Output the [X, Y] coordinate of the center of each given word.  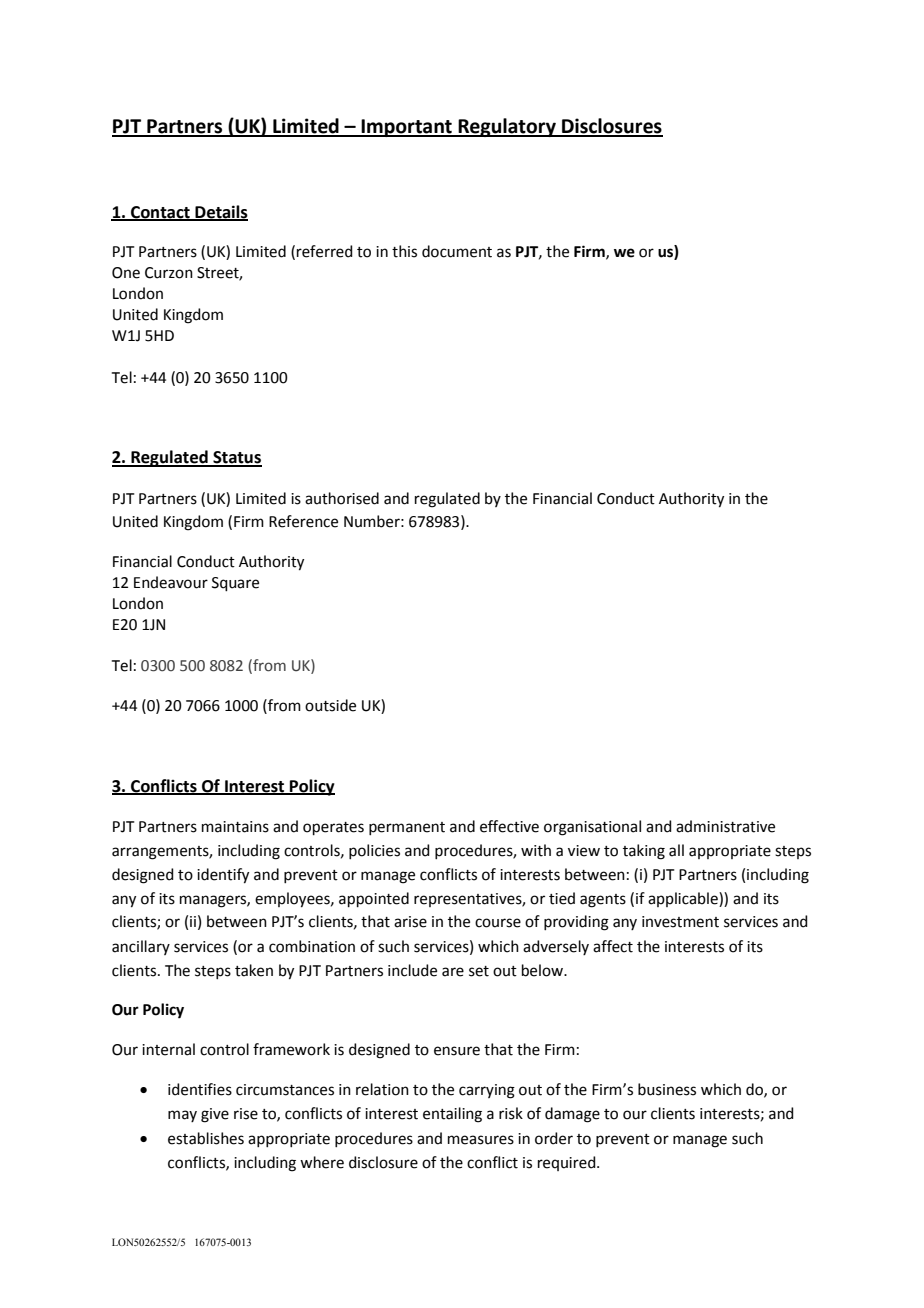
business [667, 1089]
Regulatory [507, 127]
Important [406, 128]
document [457, 251]
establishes [206, 1138]
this [404, 251]
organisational [592, 828]
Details [220, 212]
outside [330, 705]
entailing [452, 1115]
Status [236, 458]
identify [223, 876]
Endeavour [171, 582]
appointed [374, 899]
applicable [684, 899]
